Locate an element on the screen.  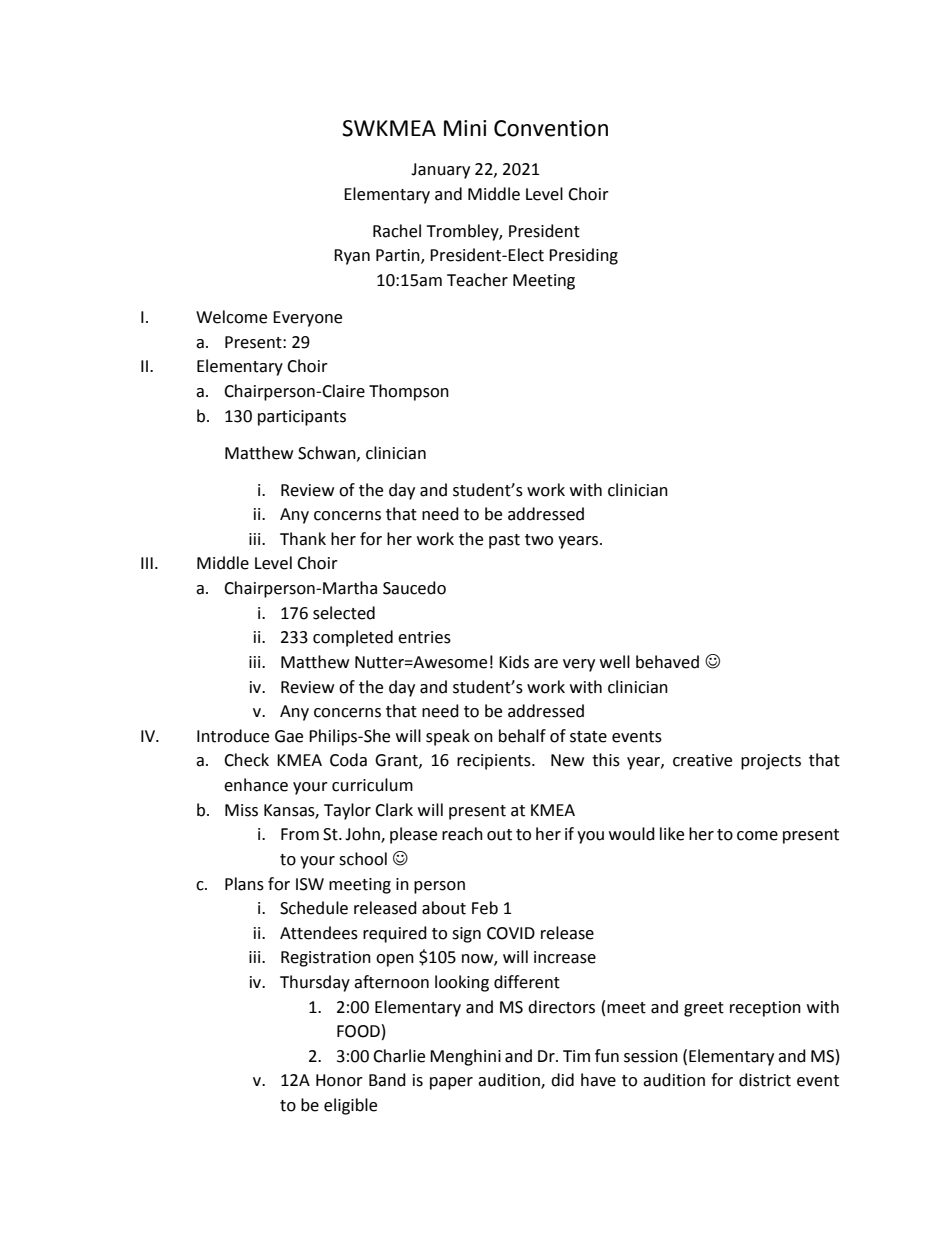
Ryan is located at coordinates (352, 257).
